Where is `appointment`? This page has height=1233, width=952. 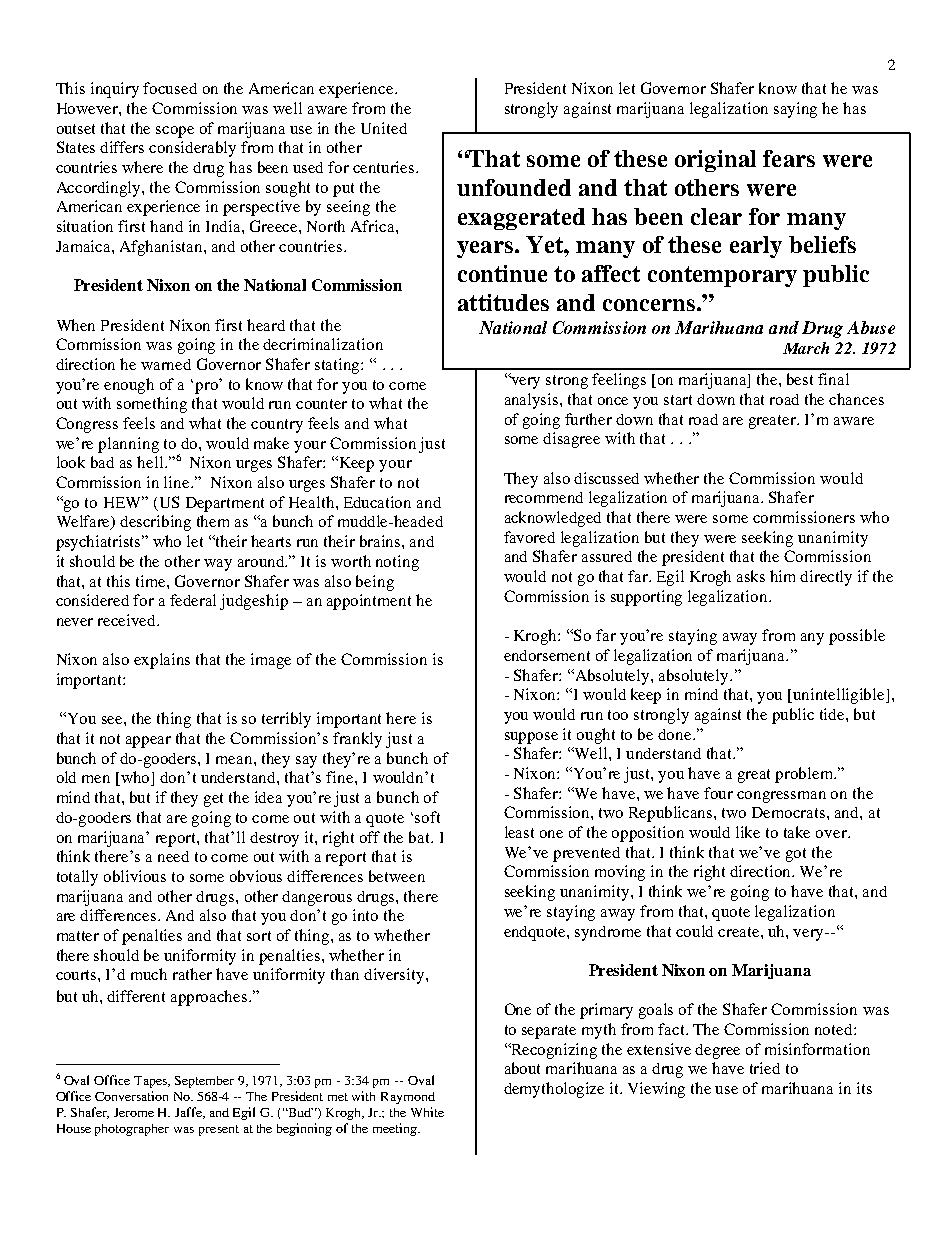
appointment is located at coordinates (369, 602).
